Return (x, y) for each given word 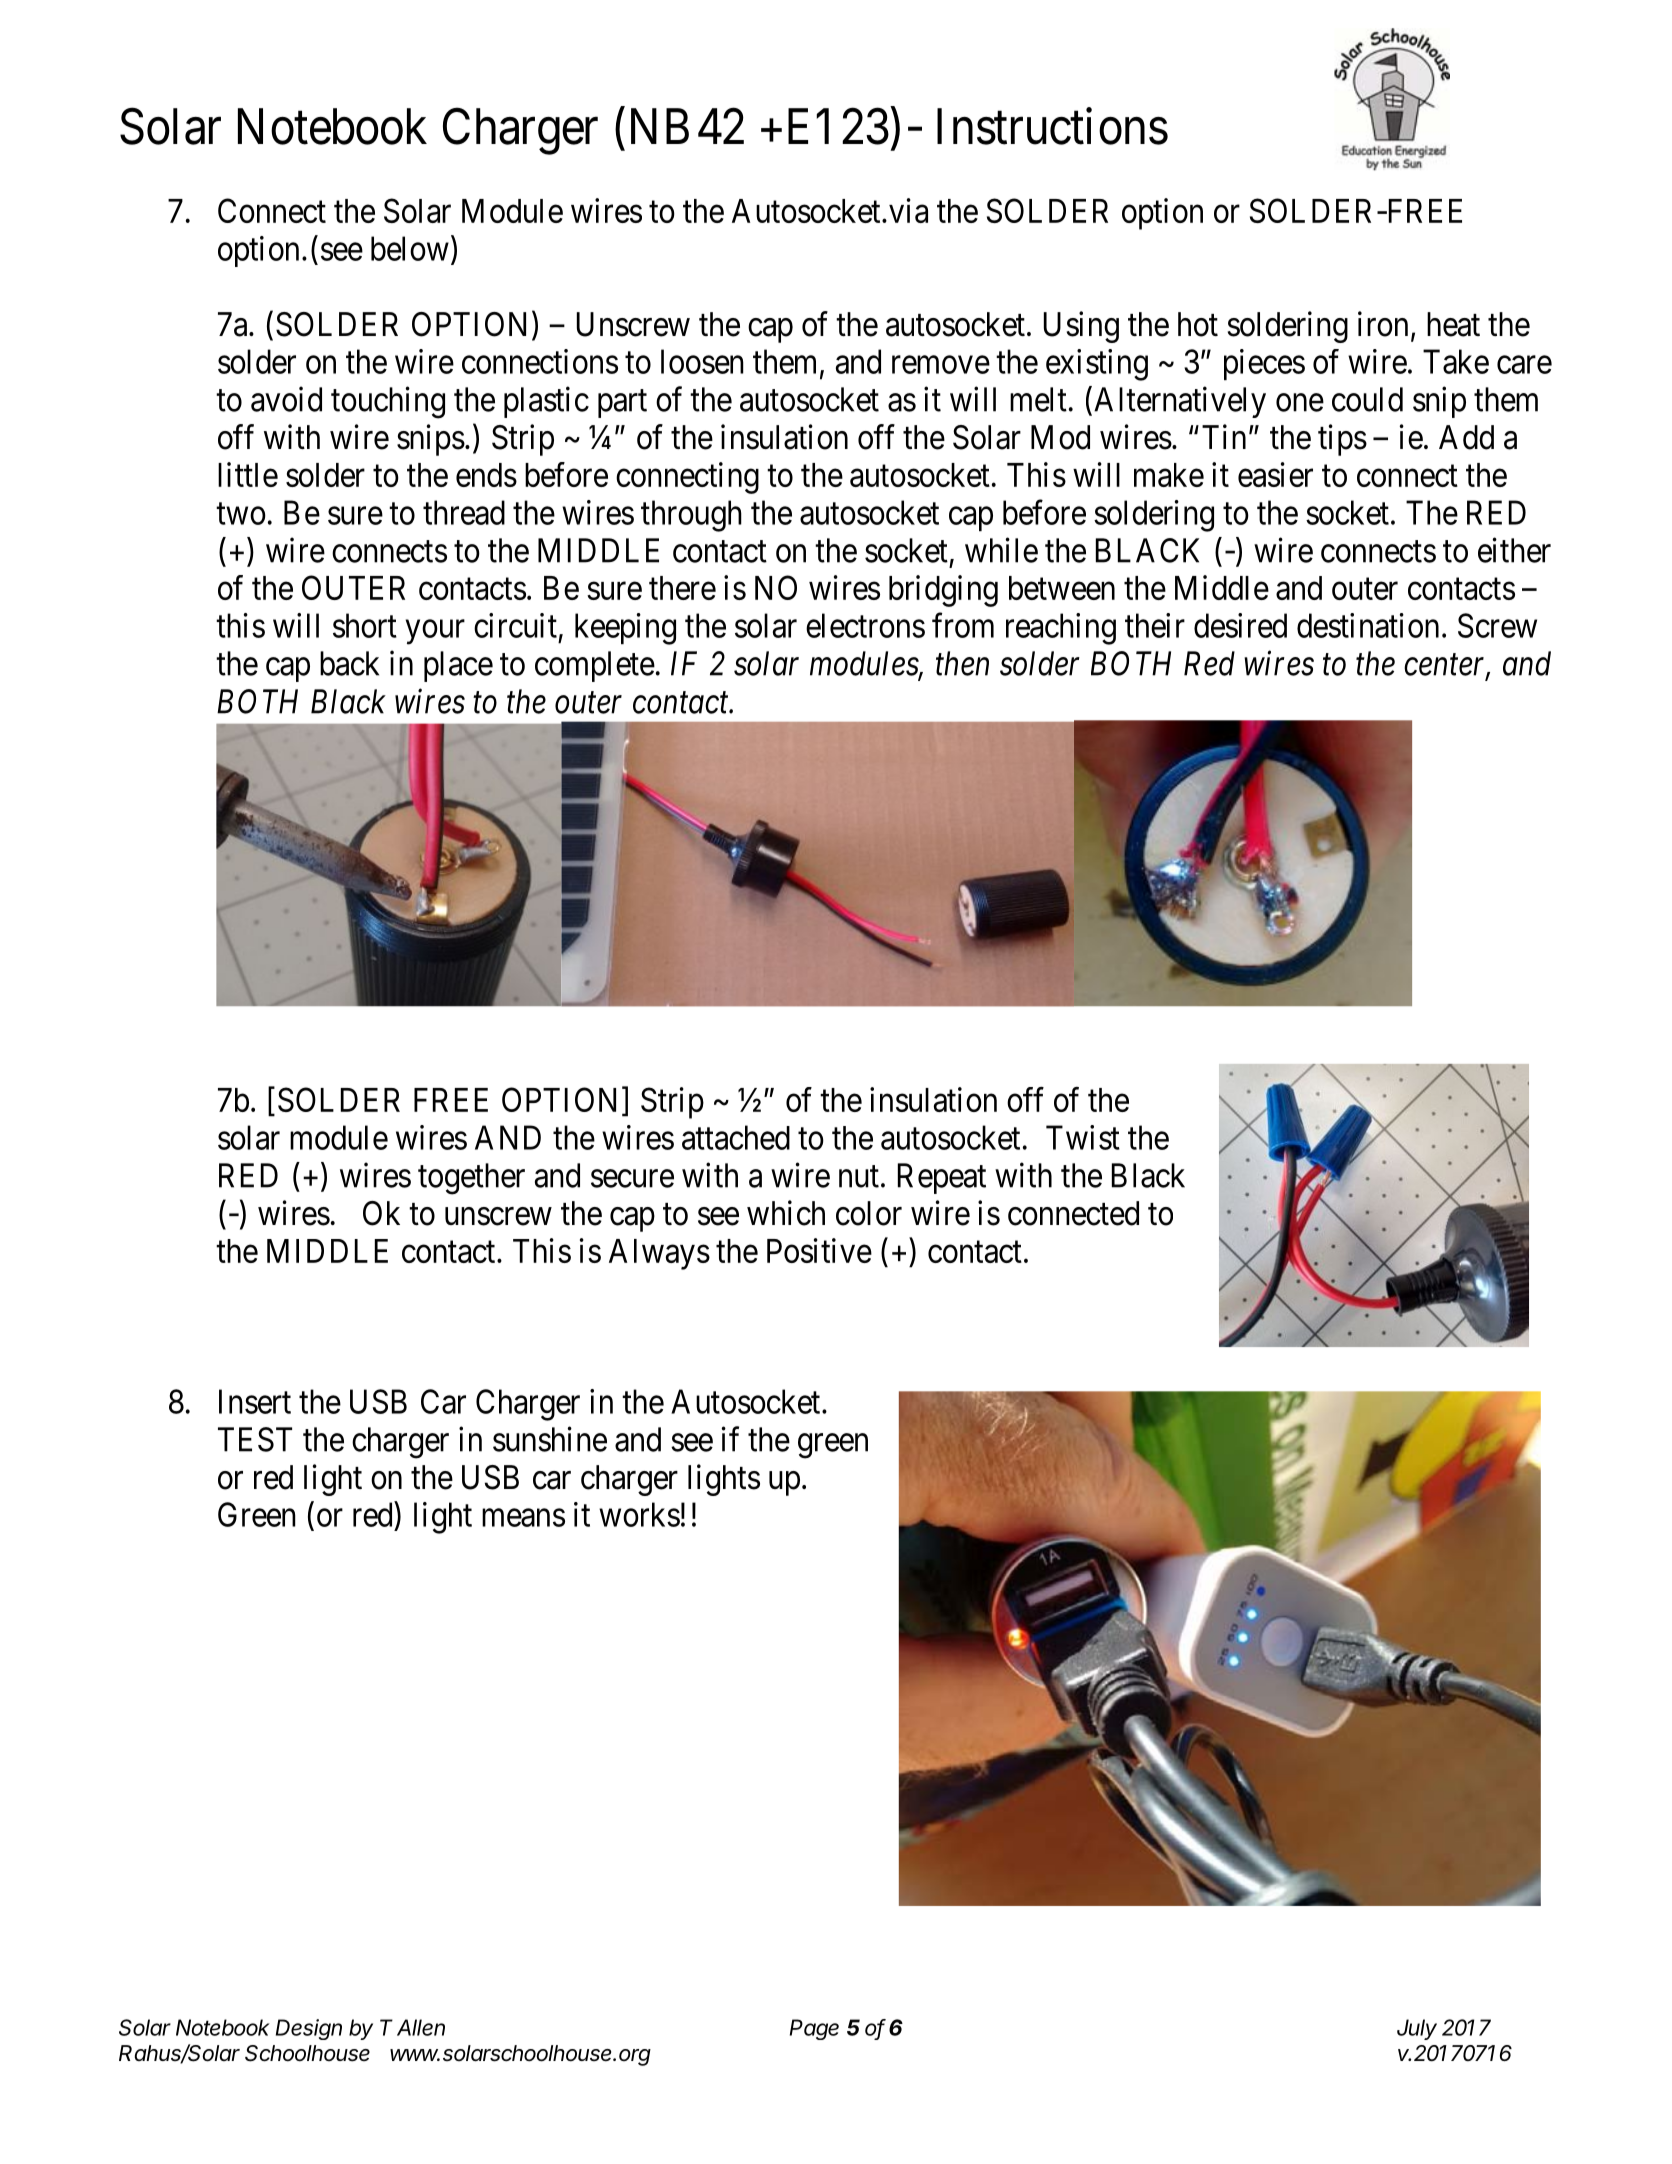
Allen (421, 2027)
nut (859, 1177)
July (1417, 2029)
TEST (255, 1439)
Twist (1083, 1137)
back (349, 663)
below (410, 248)
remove (941, 365)
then (962, 663)
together (471, 1179)
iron (1383, 324)
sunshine (550, 1439)
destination (1368, 625)
